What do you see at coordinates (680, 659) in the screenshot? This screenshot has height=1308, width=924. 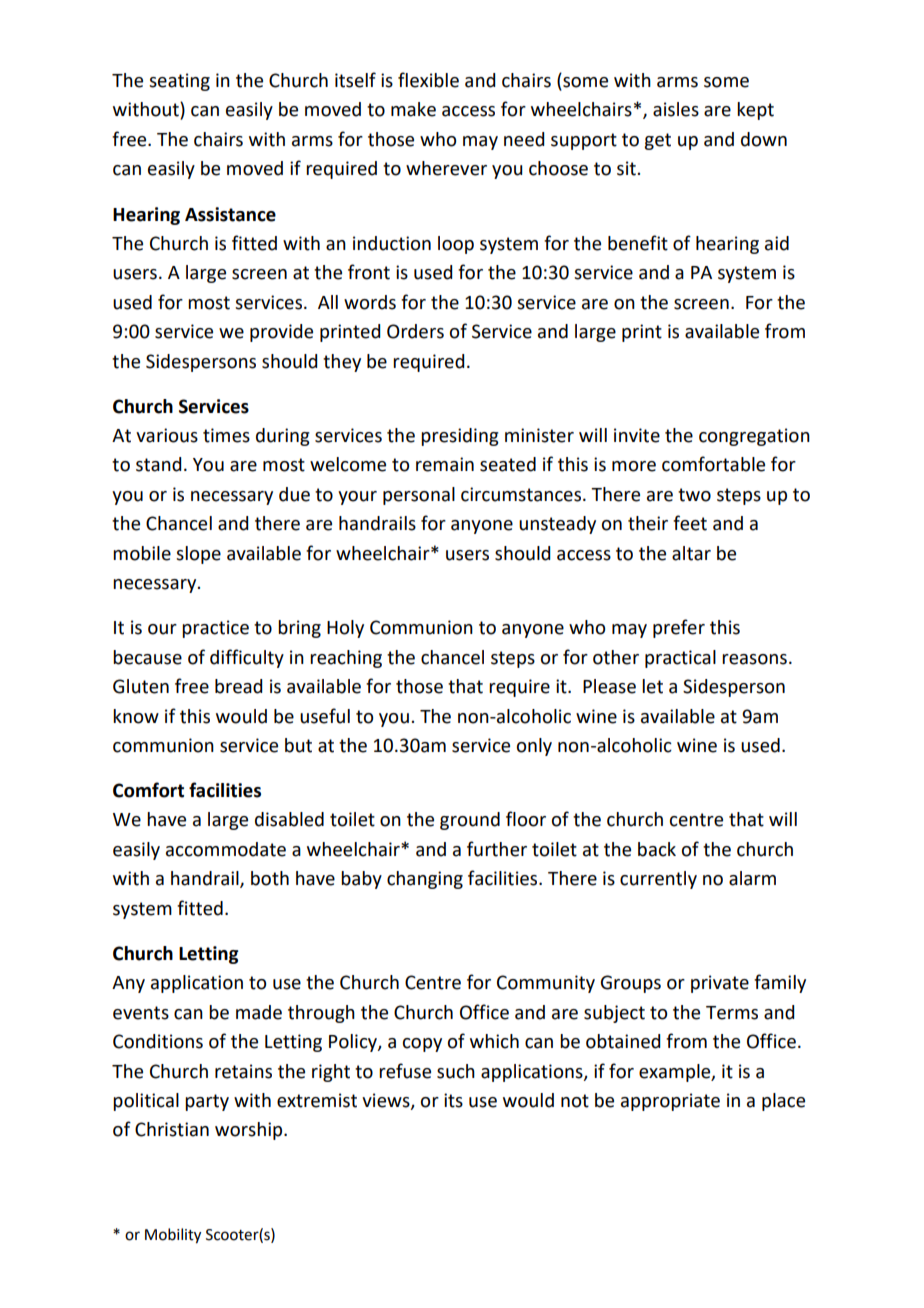 I see `practical` at bounding box center [680, 659].
